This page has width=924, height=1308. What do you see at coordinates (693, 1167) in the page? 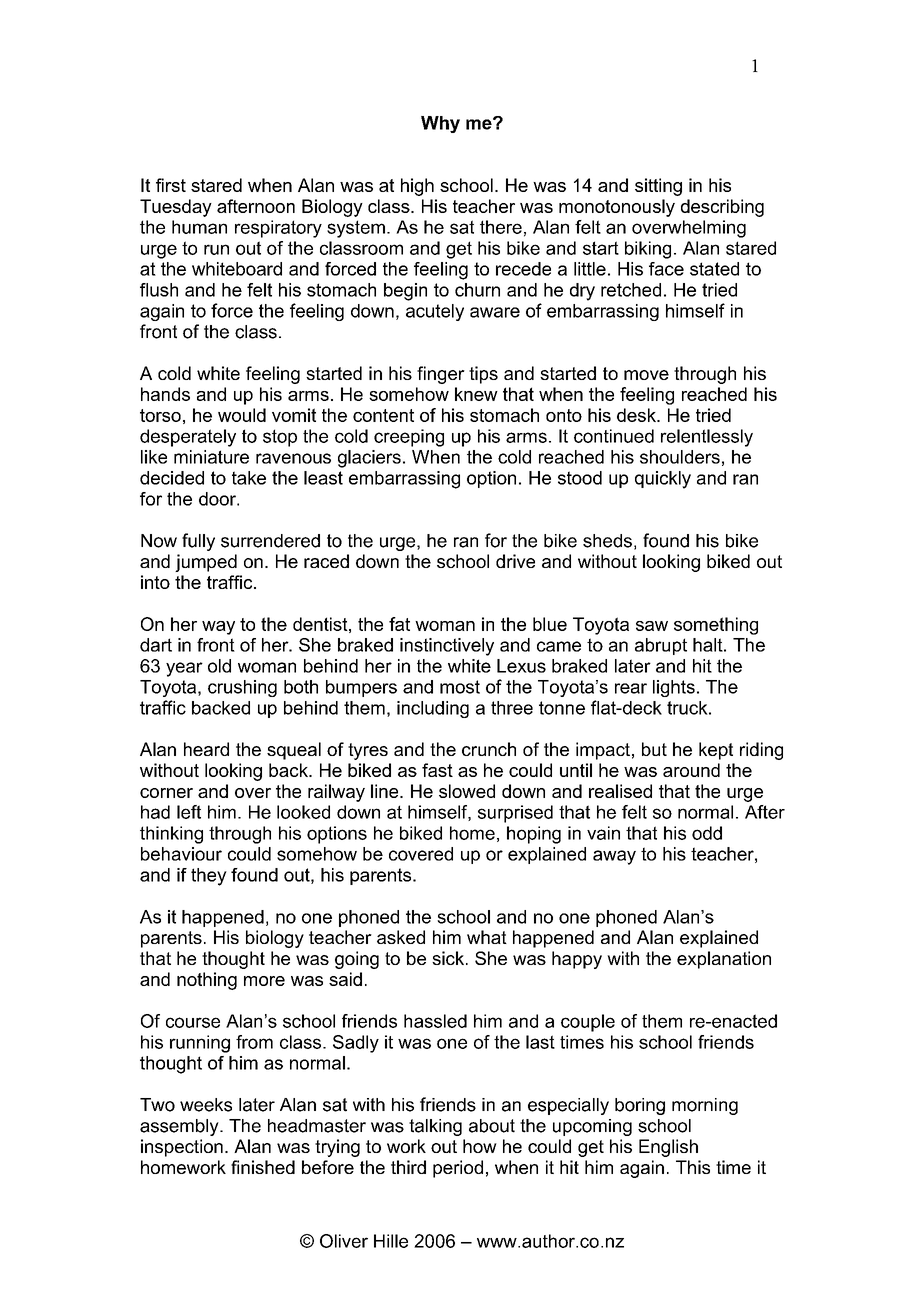
I see `This` at bounding box center [693, 1167].
